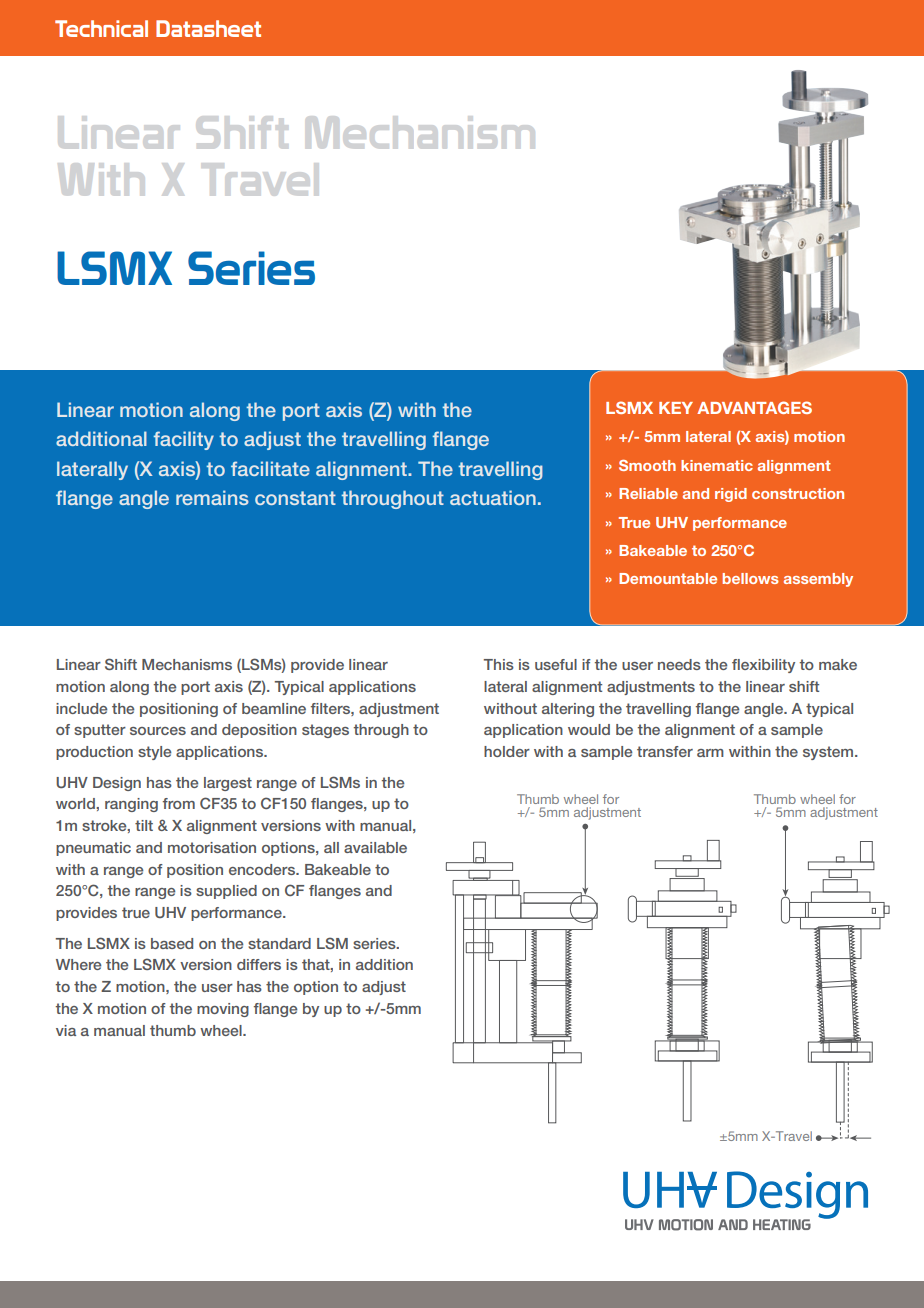 This document has width=924, height=1308. What do you see at coordinates (763, 666) in the document?
I see `flexibility` at bounding box center [763, 666].
